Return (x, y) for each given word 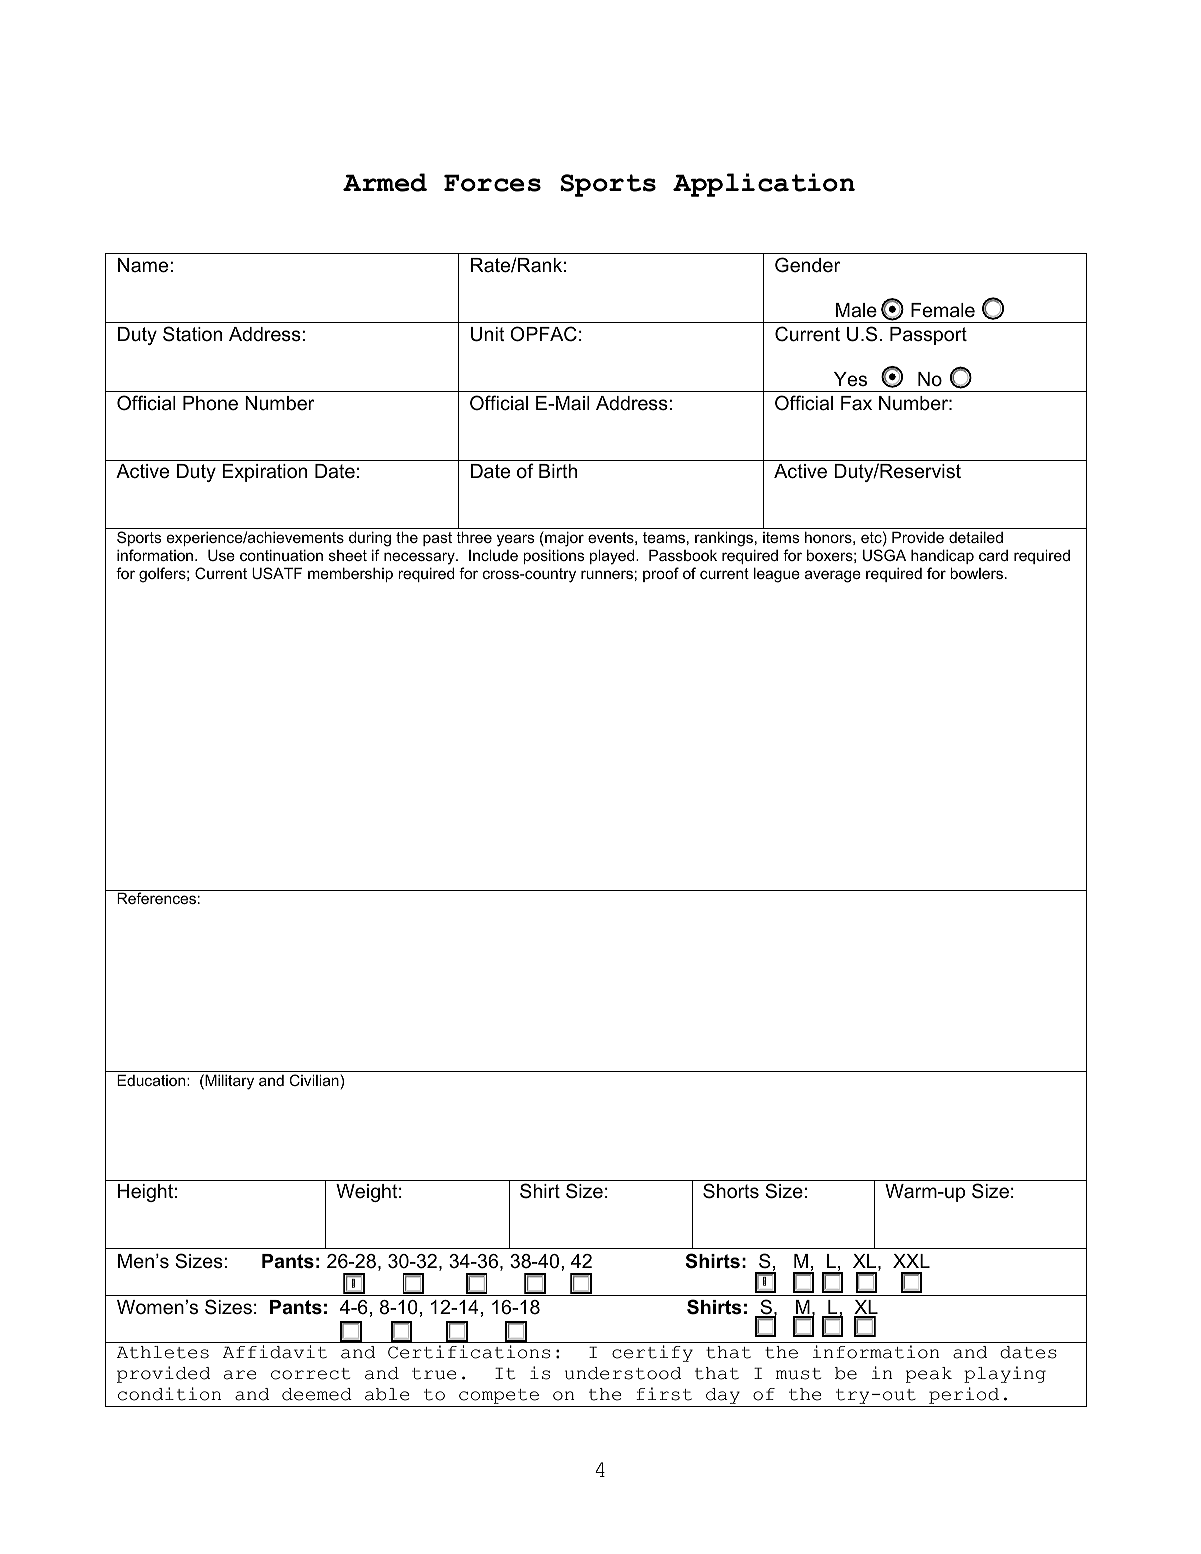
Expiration (264, 473)
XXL (911, 1261)
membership (350, 574)
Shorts (731, 1191)
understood (623, 1373)
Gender (807, 265)
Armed (385, 182)
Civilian (314, 1080)
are (240, 1375)
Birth (558, 471)
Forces (492, 183)
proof (661, 574)
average (833, 576)
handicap (942, 556)
